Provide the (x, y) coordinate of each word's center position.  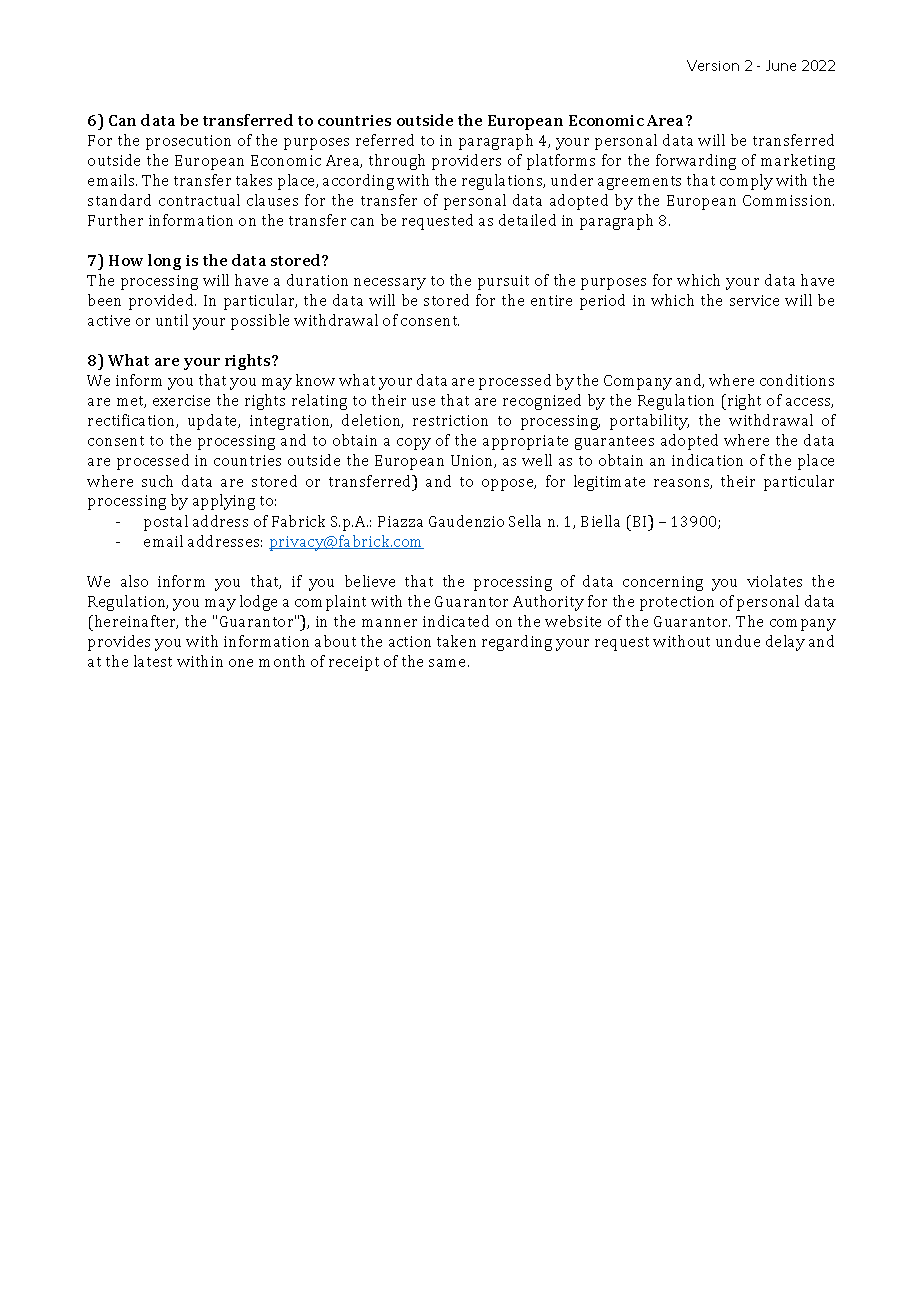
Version (713, 65)
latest (153, 661)
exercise (181, 400)
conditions (797, 380)
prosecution (188, 142)
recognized (542, 402)
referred (385, 140)
